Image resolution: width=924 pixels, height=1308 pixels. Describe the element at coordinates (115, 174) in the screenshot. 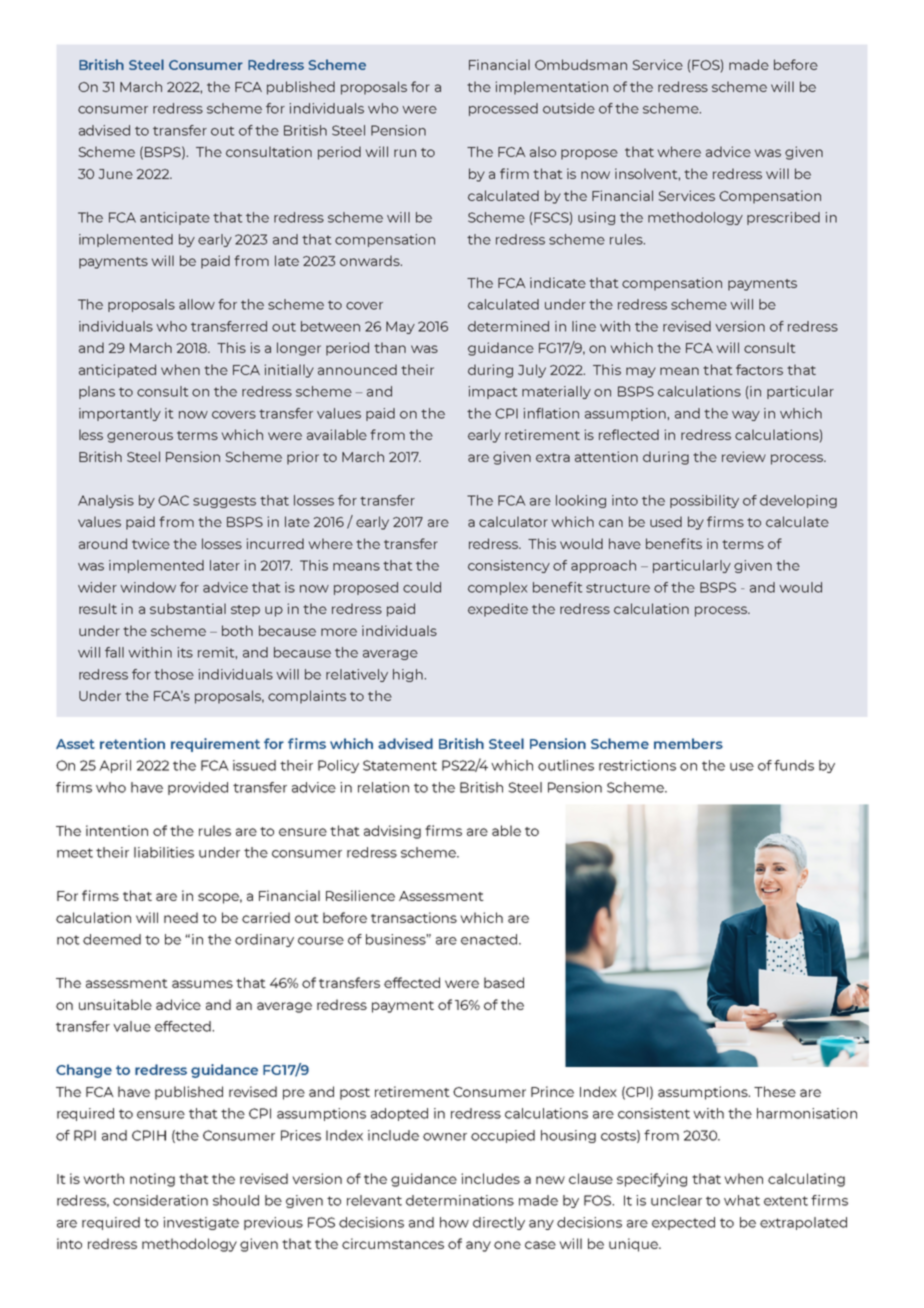

I see `June` at that location.
